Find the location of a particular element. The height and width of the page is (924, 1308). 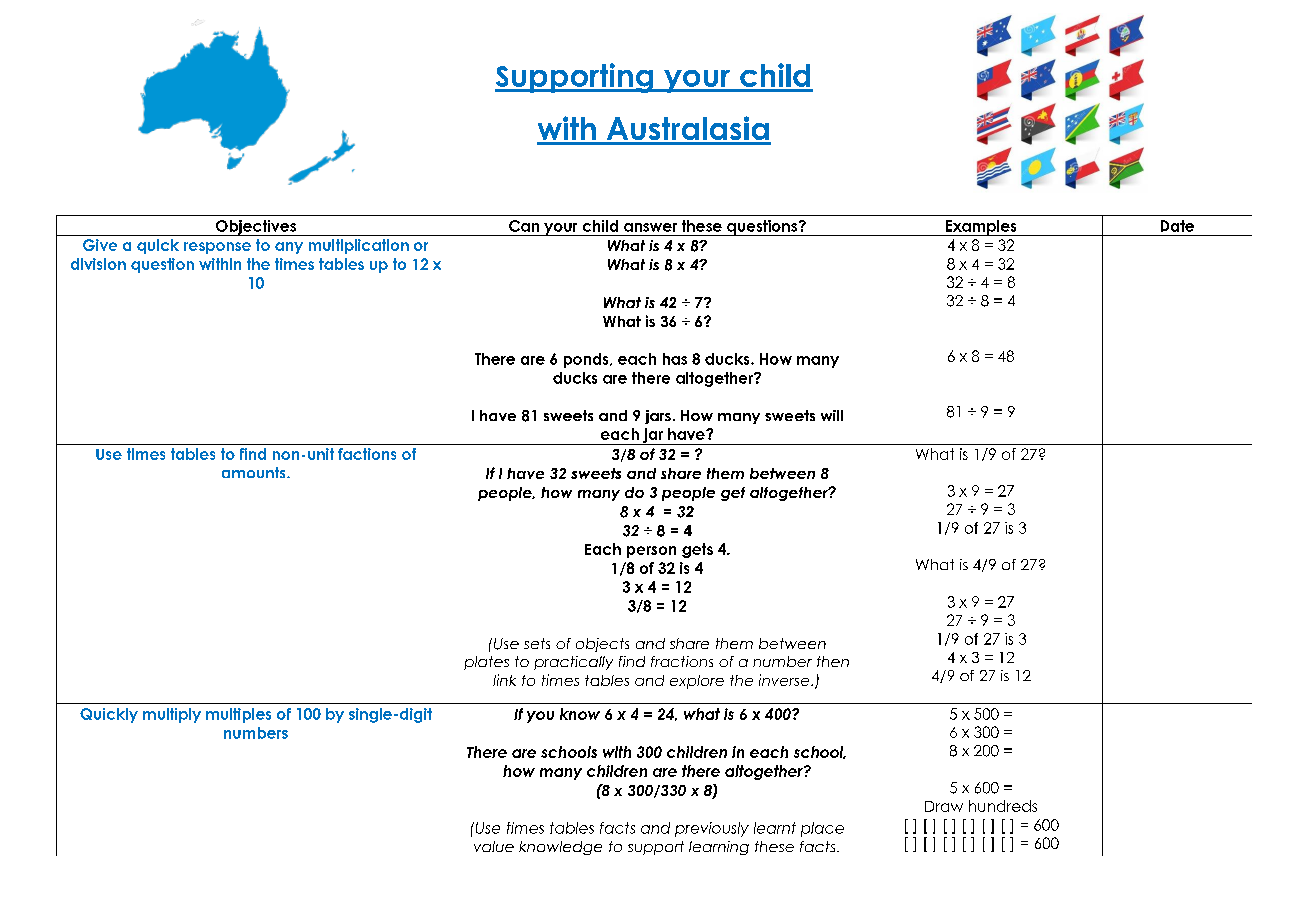

value is located at coordinates (494, 846).
